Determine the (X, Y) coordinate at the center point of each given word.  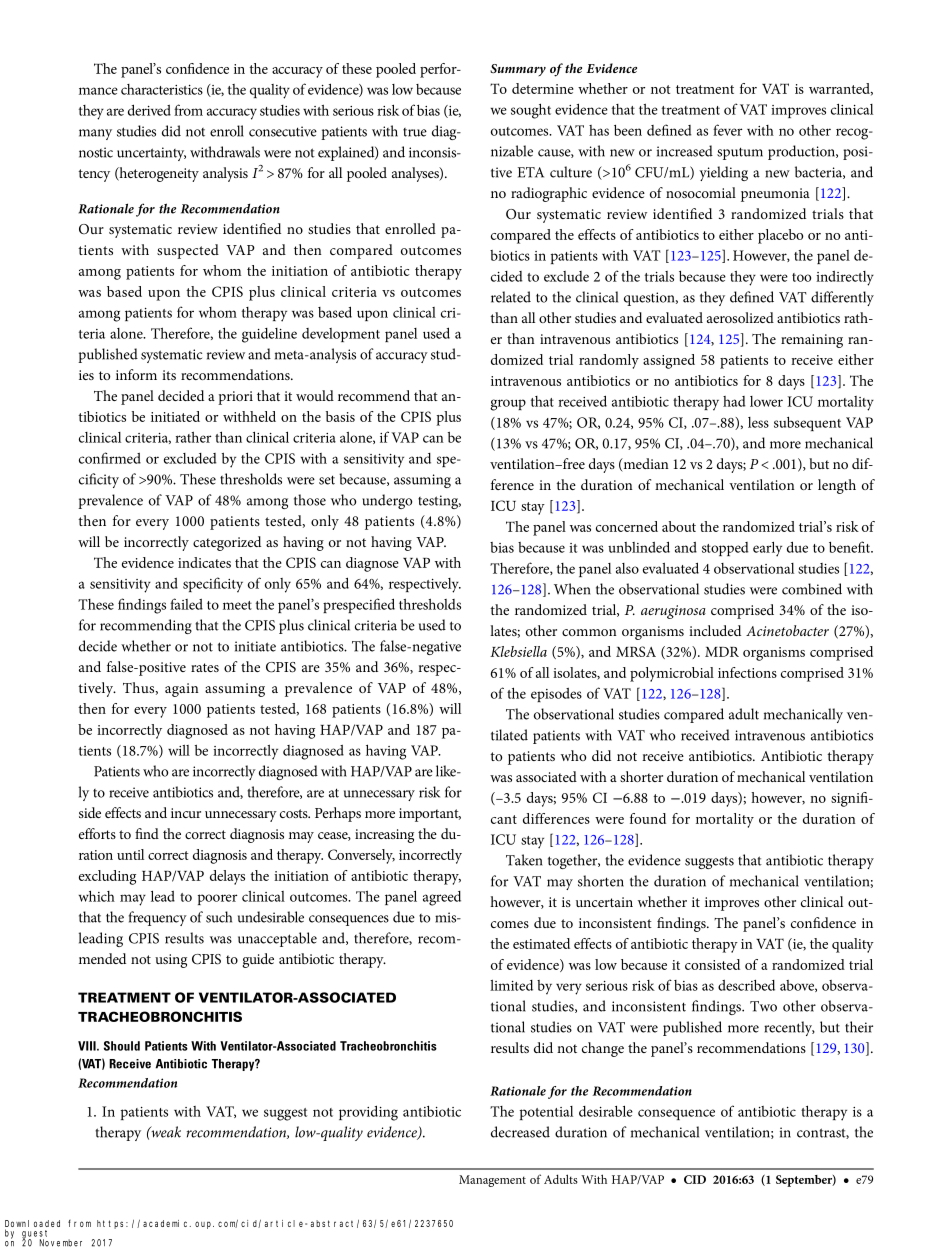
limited (511, 985)
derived (149, 110)
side (90, 812)
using (171, 961)
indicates (204, 562)
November (61, 1243)
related (511, 297)
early (767, 549)
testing (439, 502)
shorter (641, 776)
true (415, 132)
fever (727, 130)
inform (136, 374)
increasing (384, 836)
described (746, 985)
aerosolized (740, 317)
